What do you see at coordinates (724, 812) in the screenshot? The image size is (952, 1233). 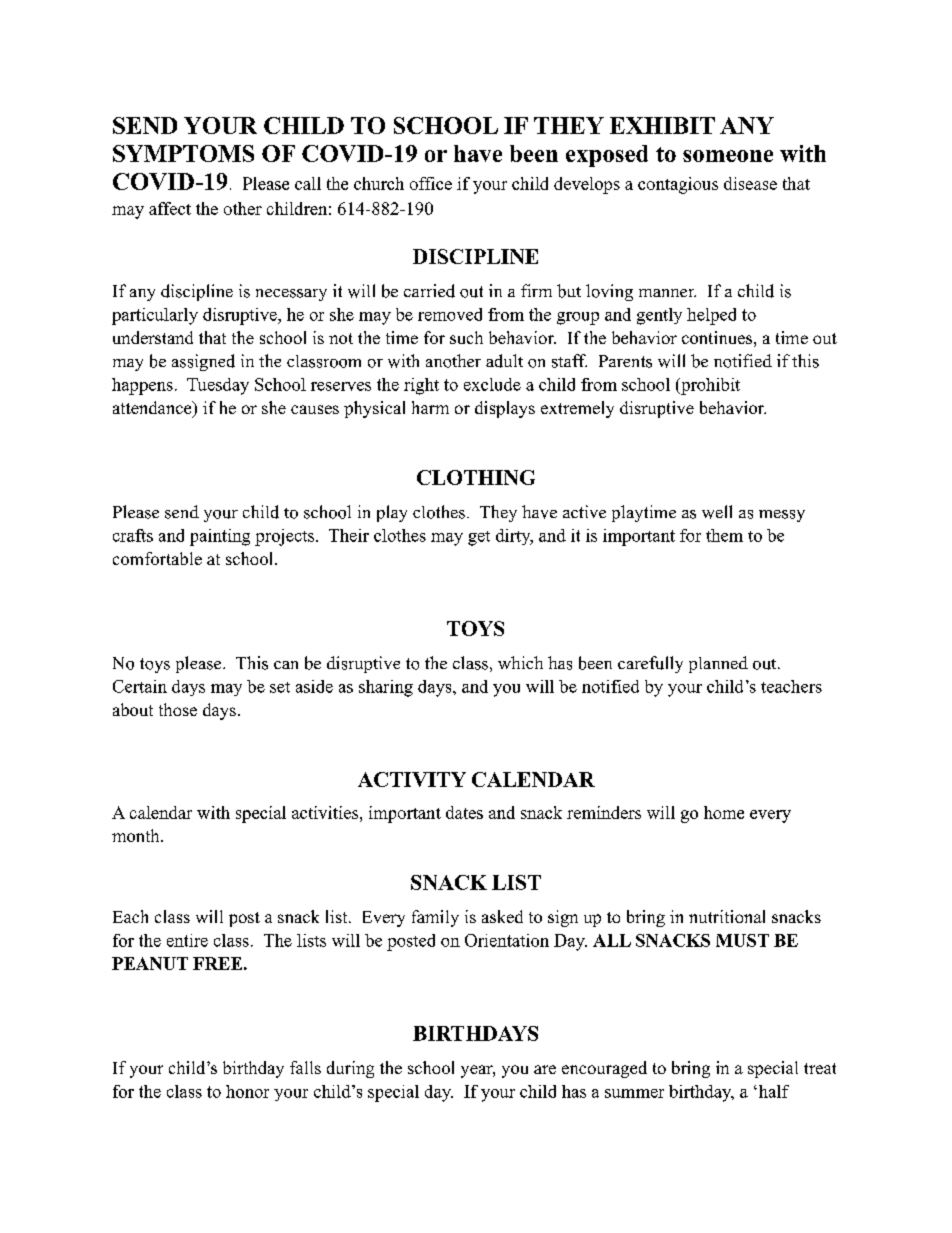 I see `home` at bounding box center [724, 812].
